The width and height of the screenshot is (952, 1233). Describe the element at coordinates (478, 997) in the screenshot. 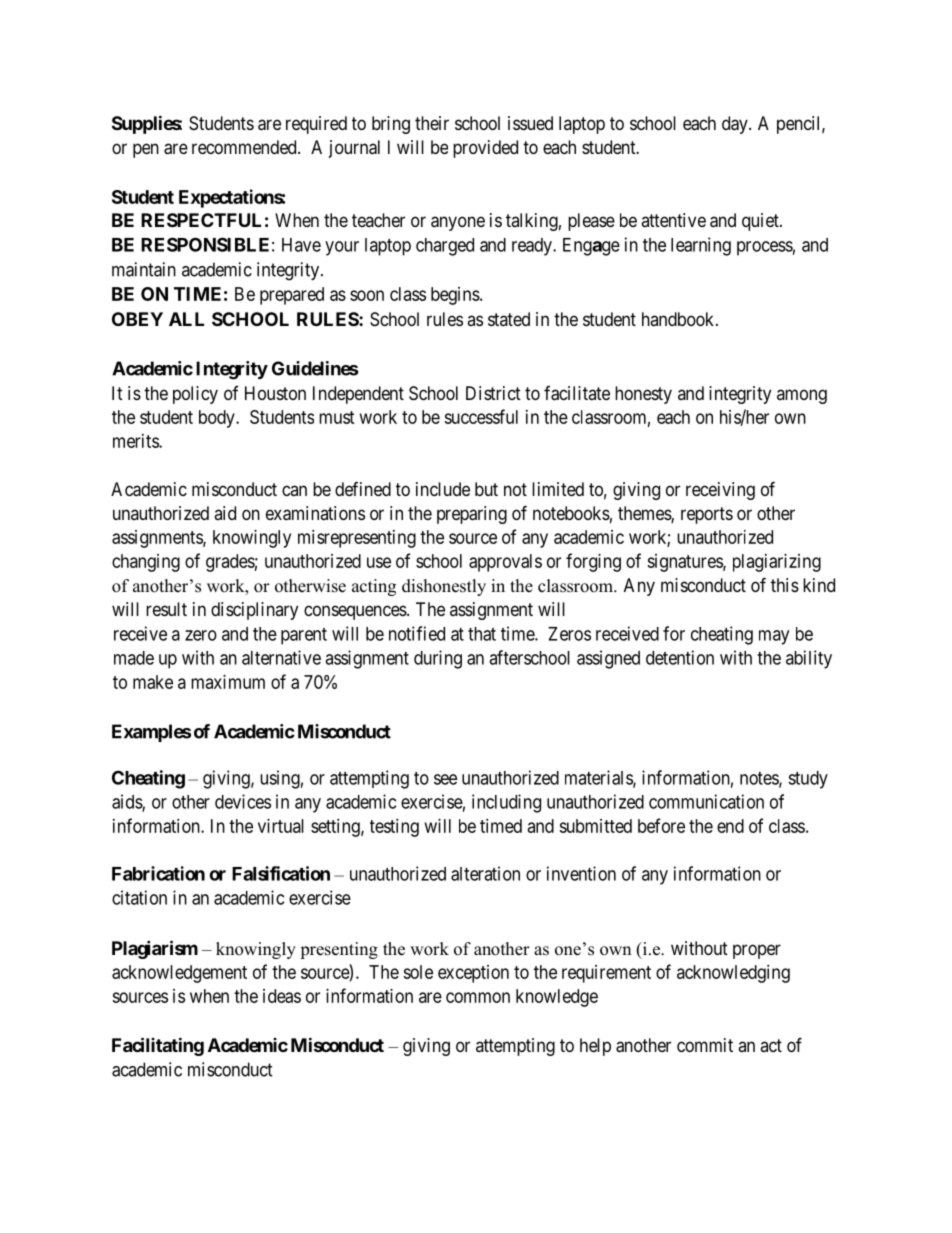

I see `common` at that location.
